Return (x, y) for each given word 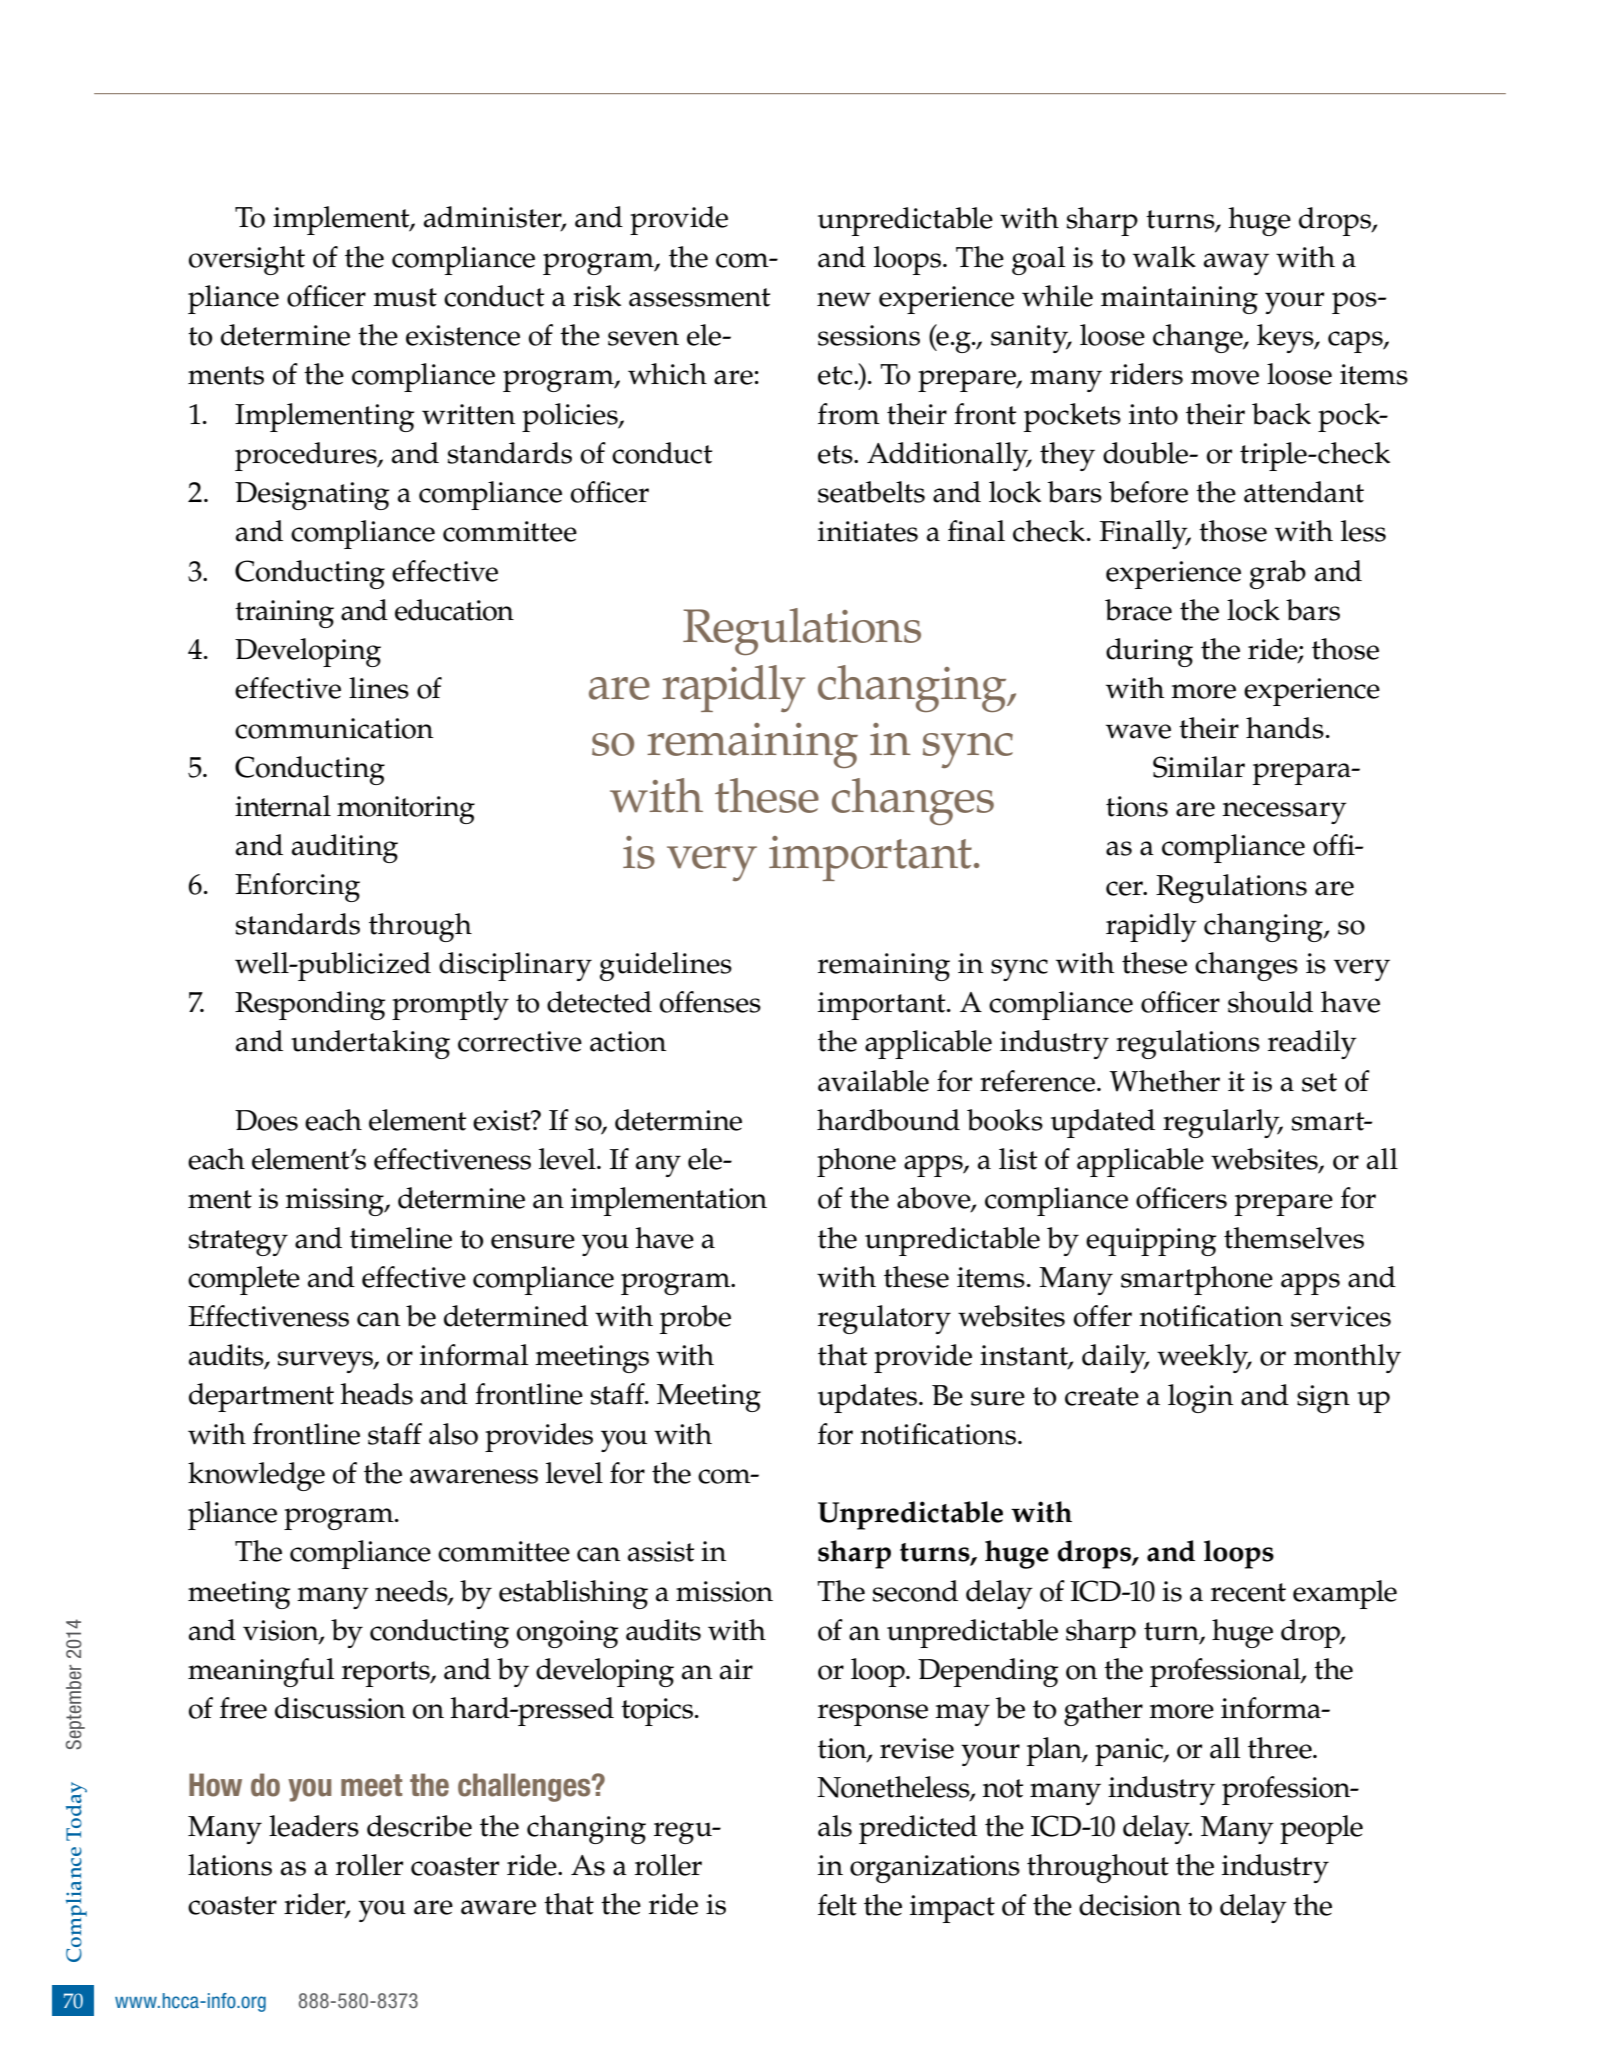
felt (837, 1905)
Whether (1165, 1081)
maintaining (1179, 300)
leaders (314, 1826)
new (844, 299)
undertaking (370, 1044)
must (405, 297)
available (873, 1081)
